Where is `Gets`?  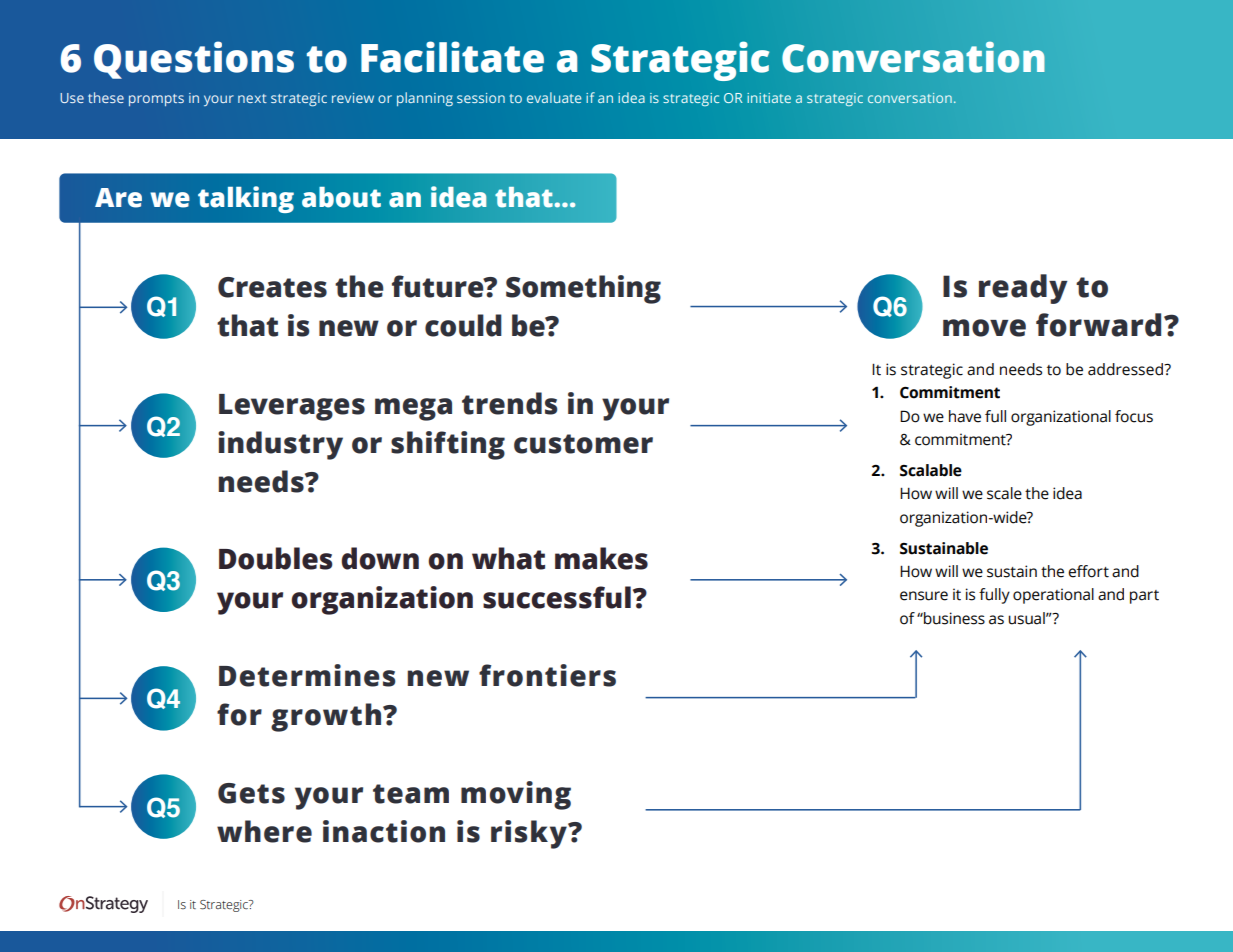
Gets is located at coordinates (251, 793).
